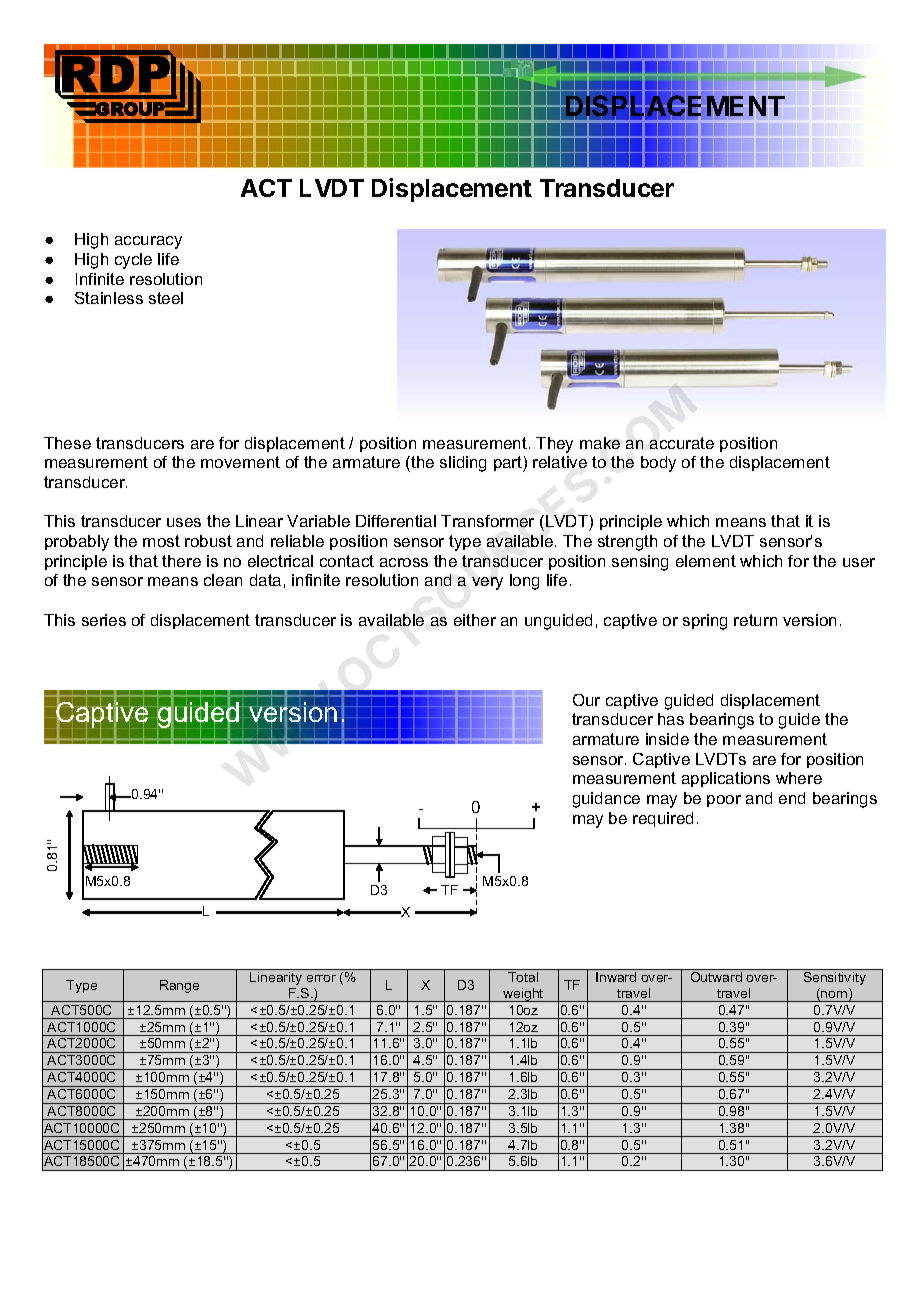 The image size is (924, 1308). I want to click on cycle, so click(133, 261).
